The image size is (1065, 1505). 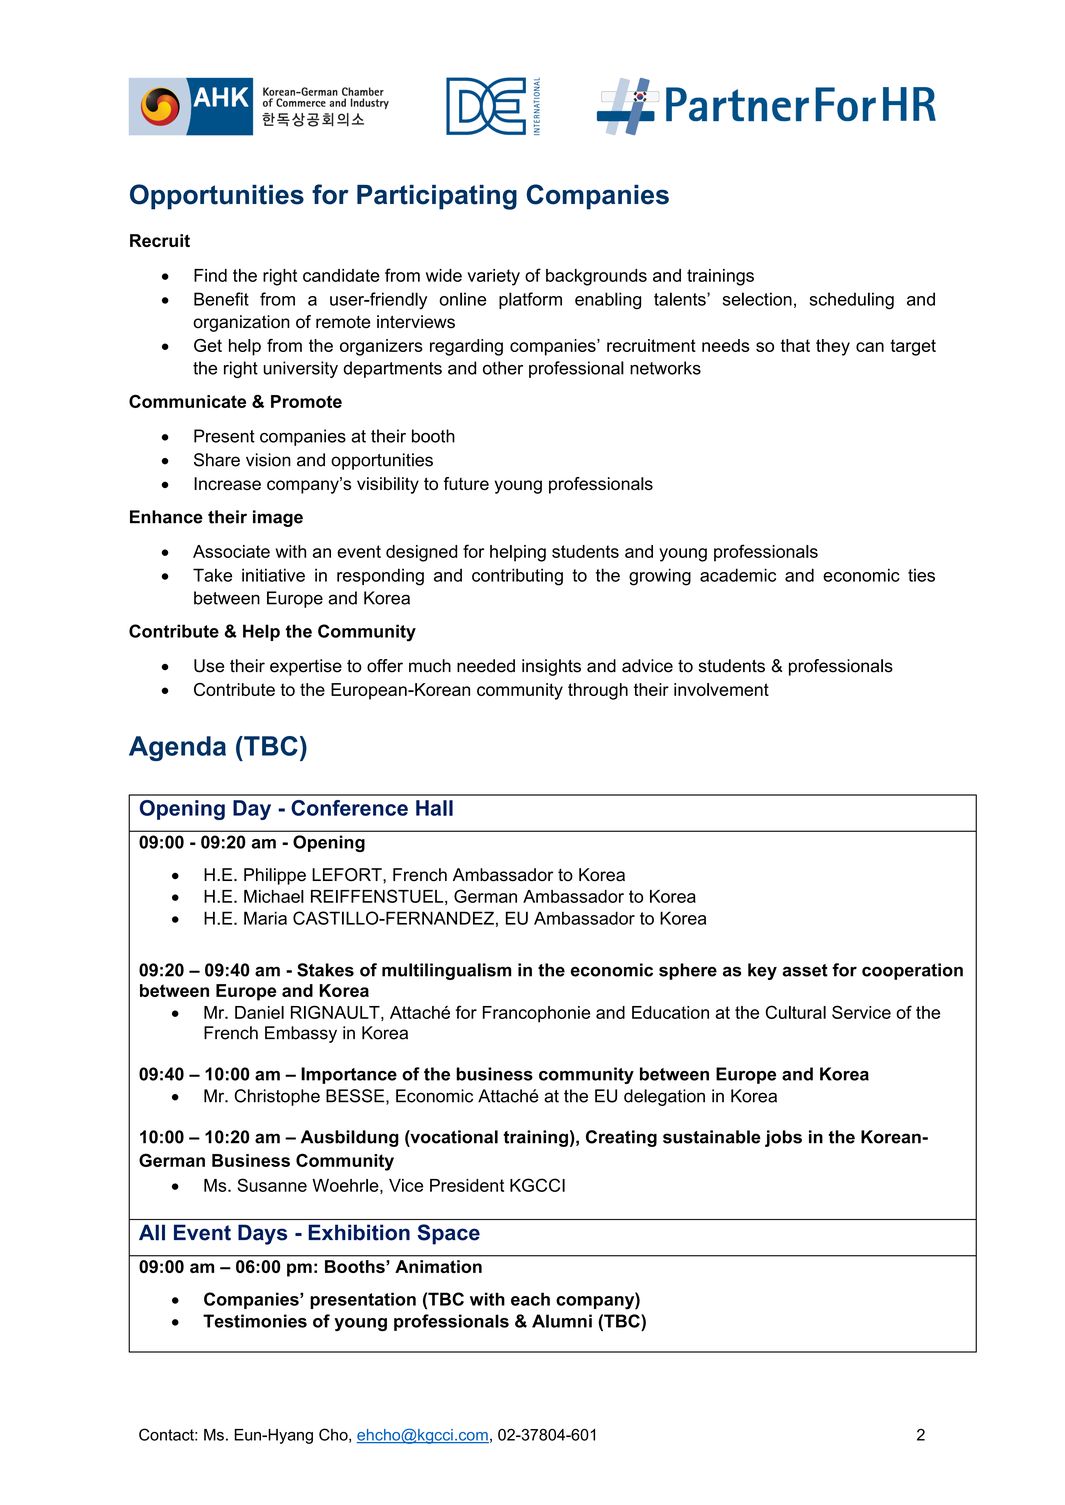 What do you see at coordinates (721, 689) in the screenshot?
I see `involvement` at bounding box center [721, 689].
